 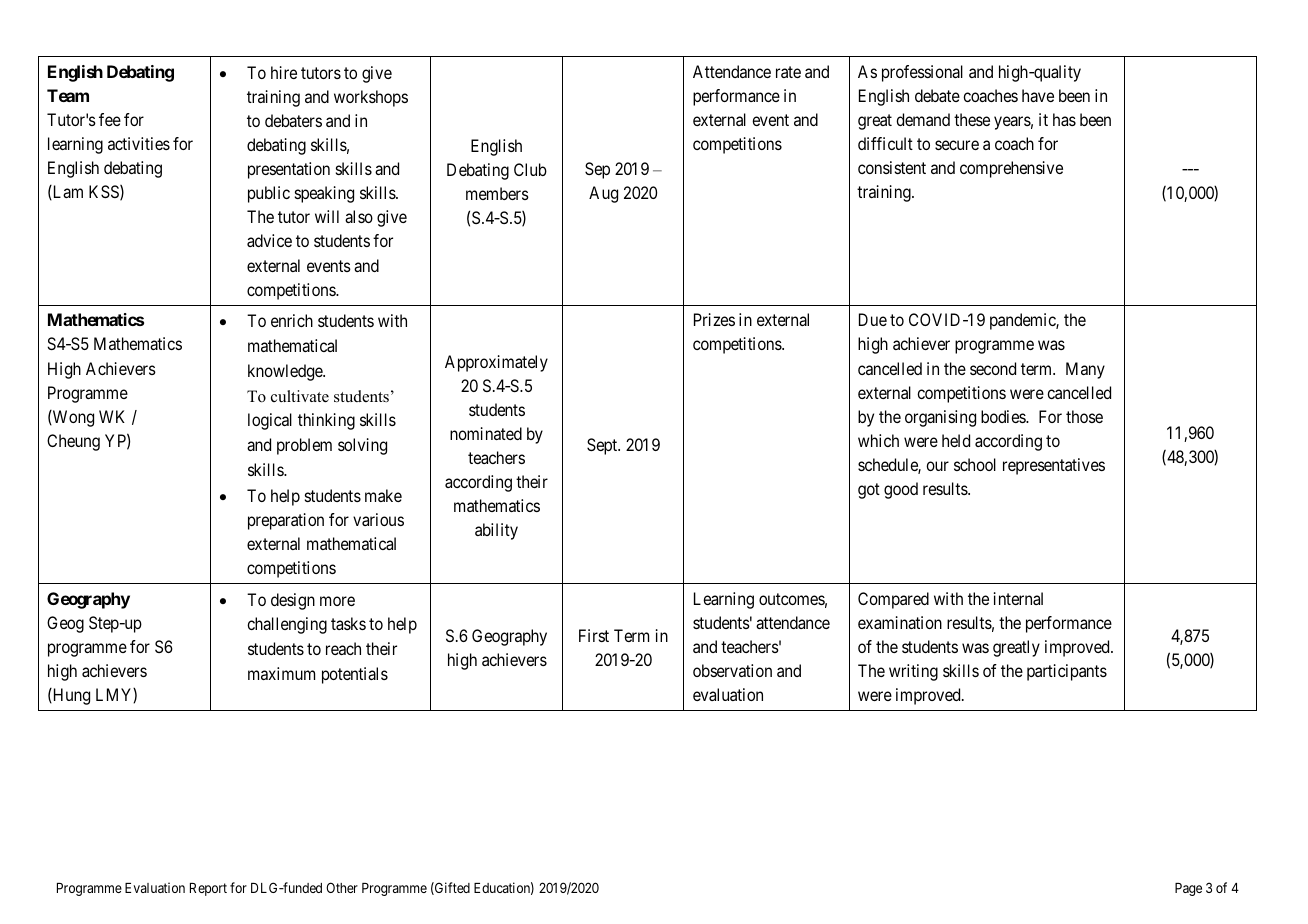 I want to click on rate, so click(x=788, y=72).
